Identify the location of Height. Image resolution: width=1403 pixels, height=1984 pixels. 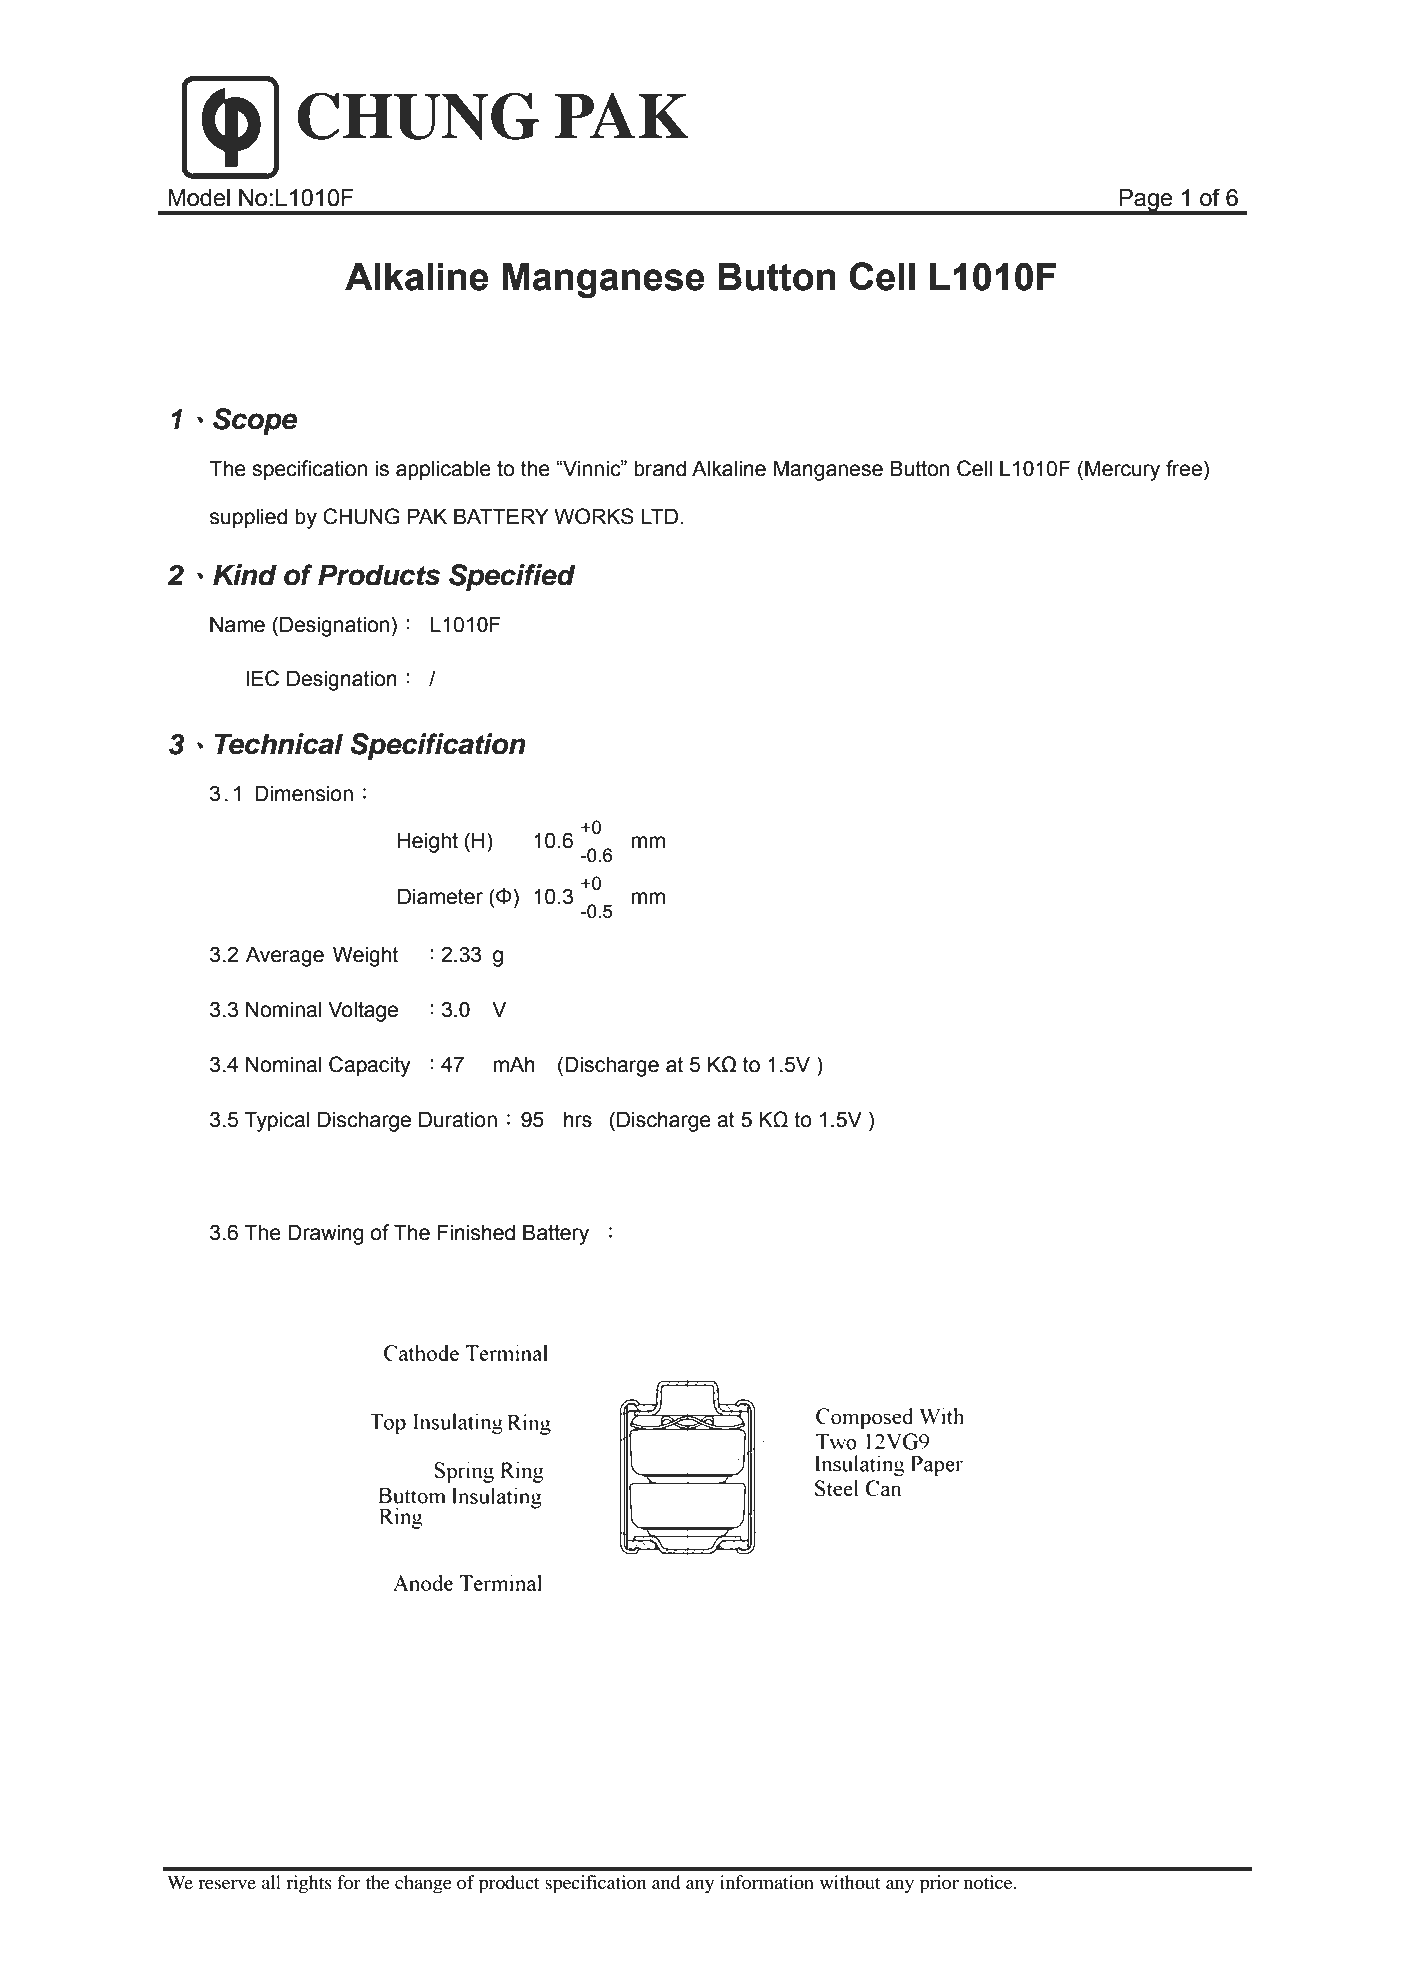
(428, 842).
